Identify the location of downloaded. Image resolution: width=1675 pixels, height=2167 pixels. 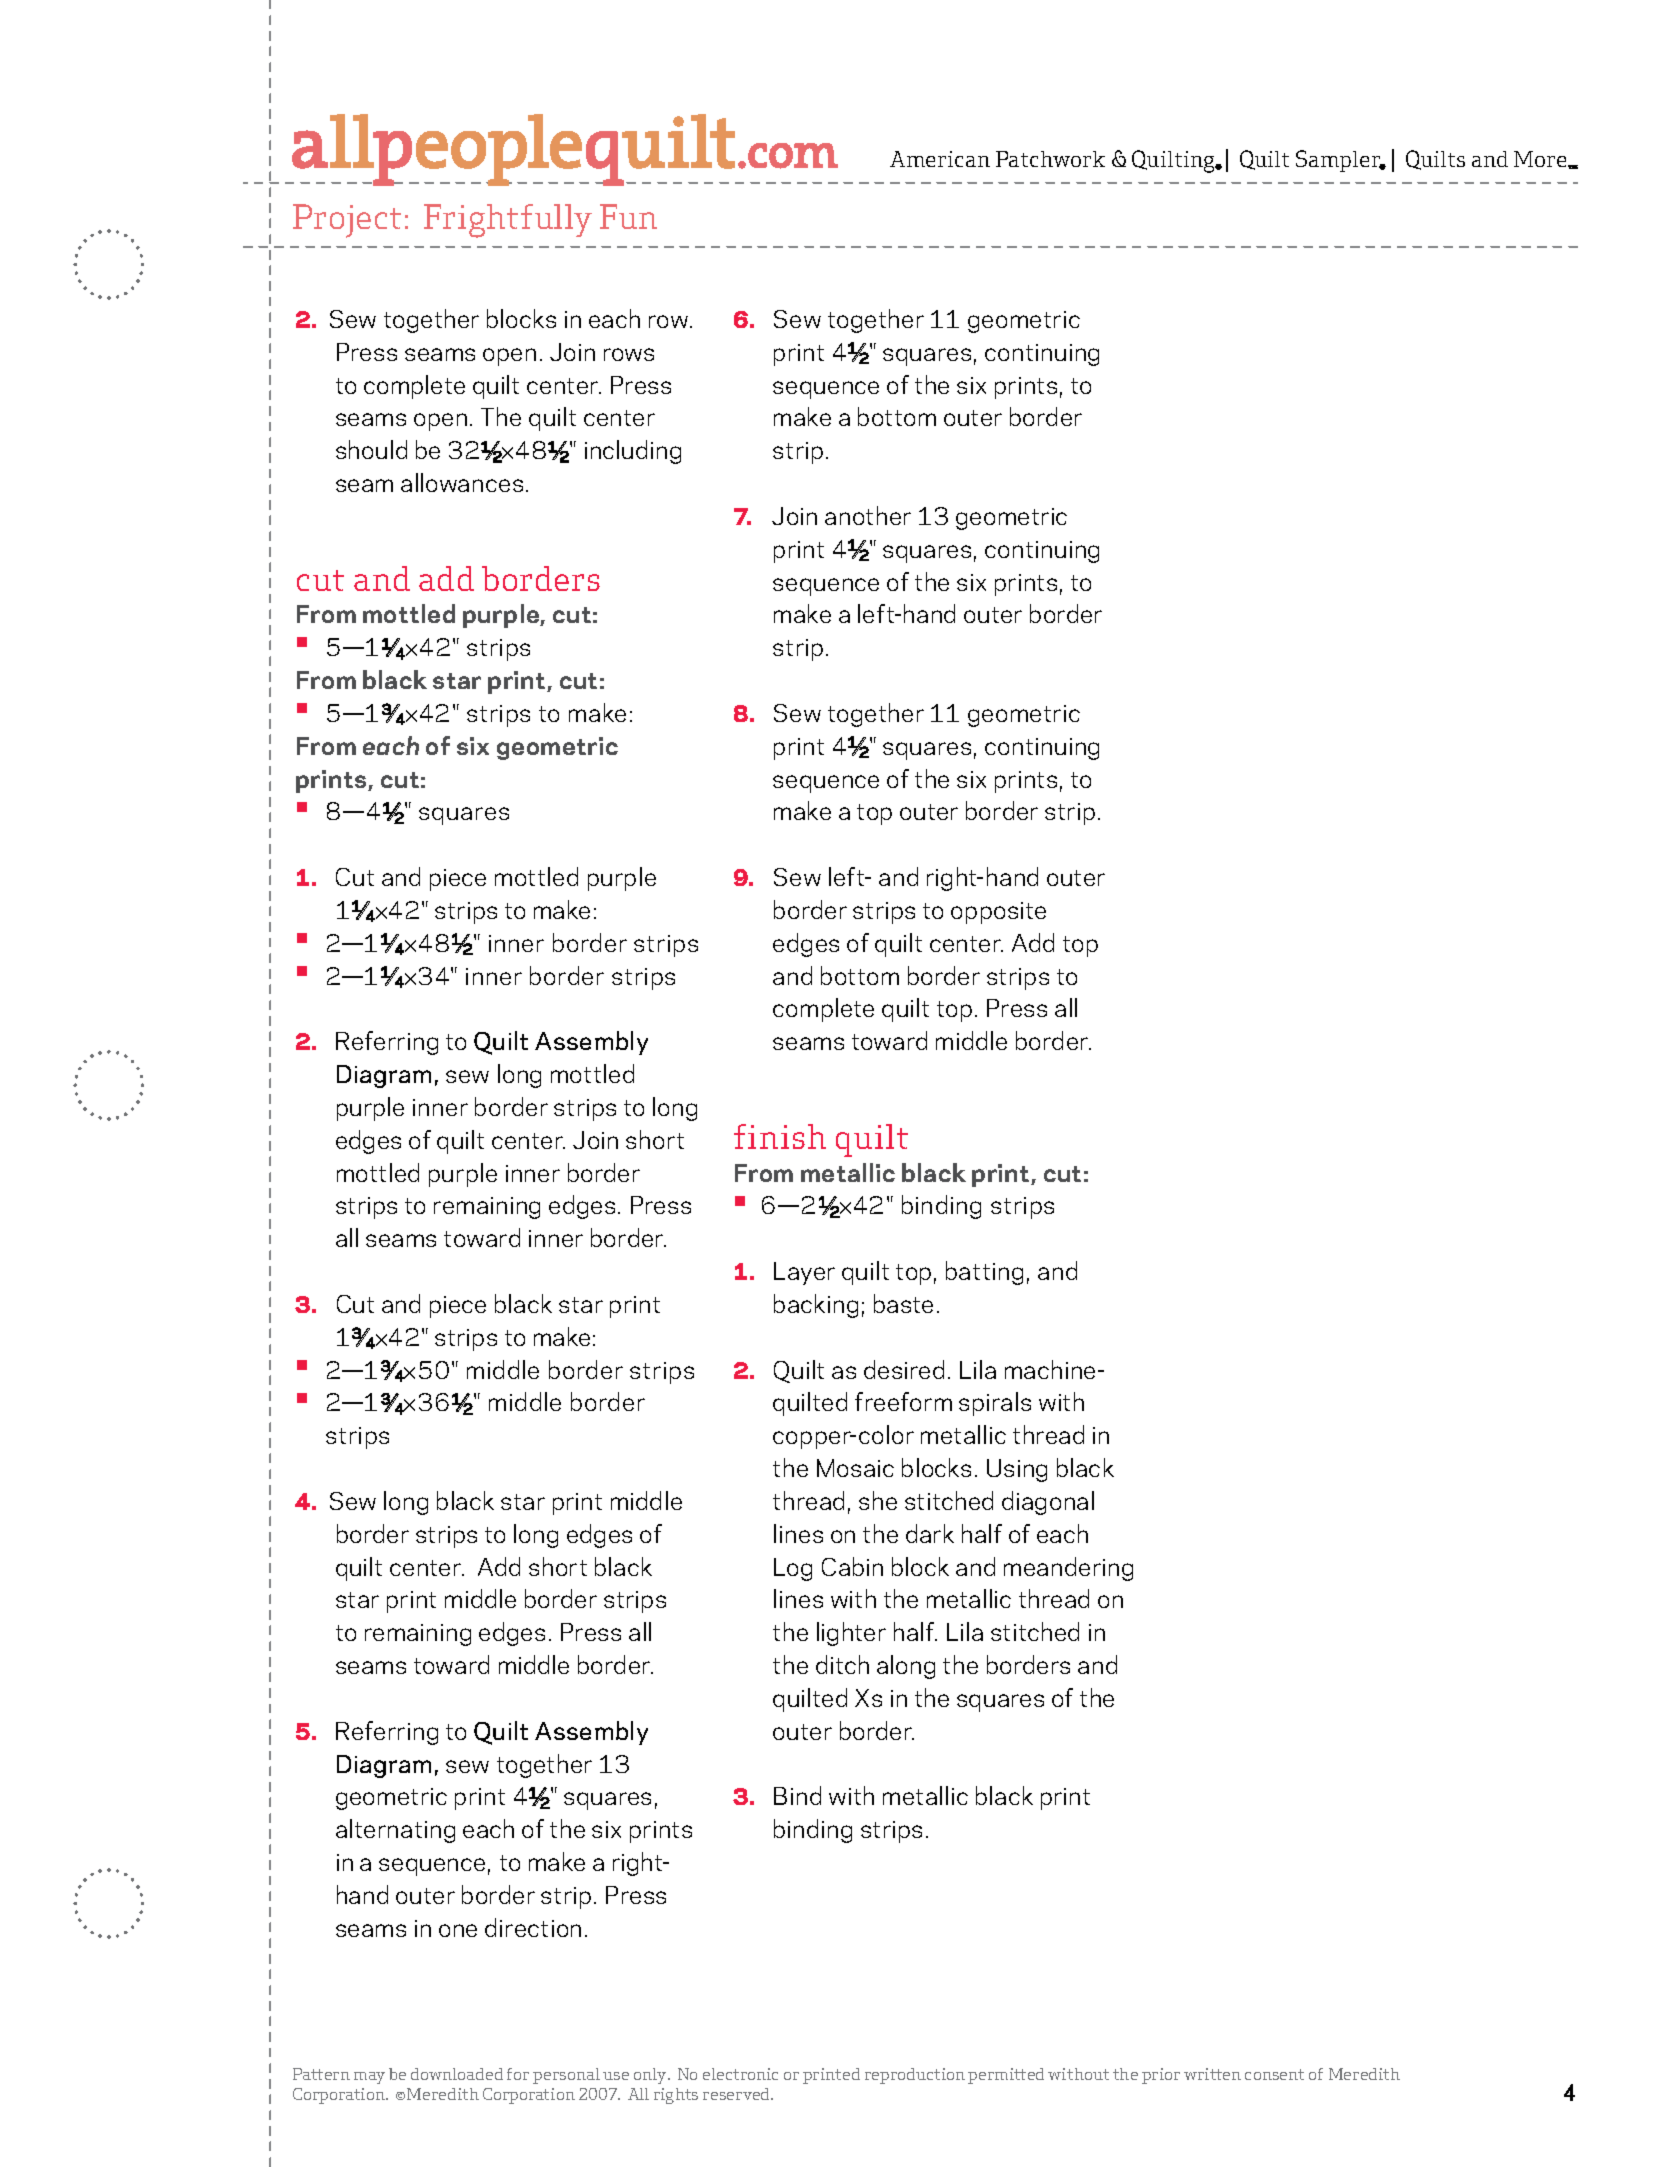
(457, 2074).
